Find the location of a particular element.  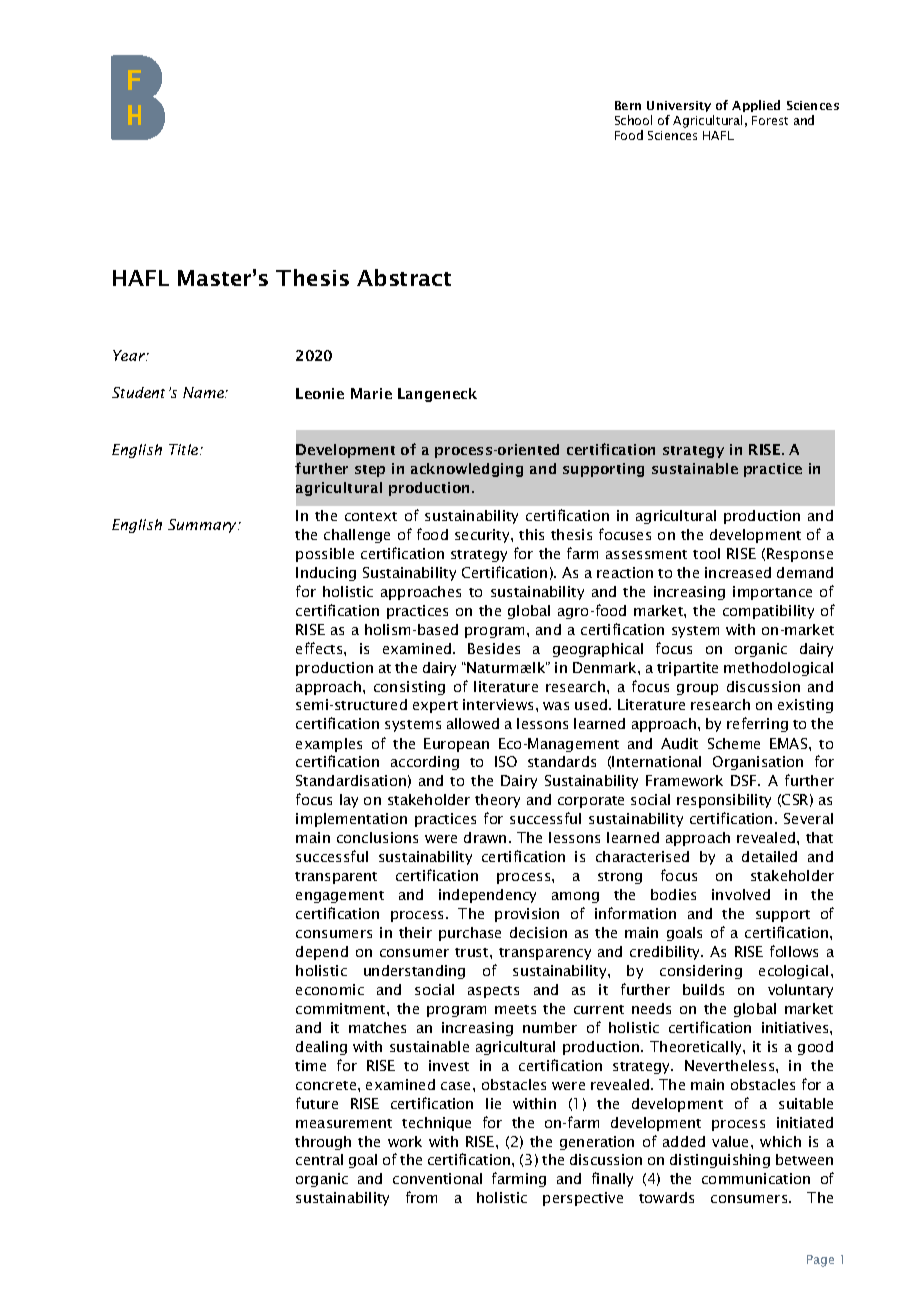

Forest is located at coordinates (770, 120).
